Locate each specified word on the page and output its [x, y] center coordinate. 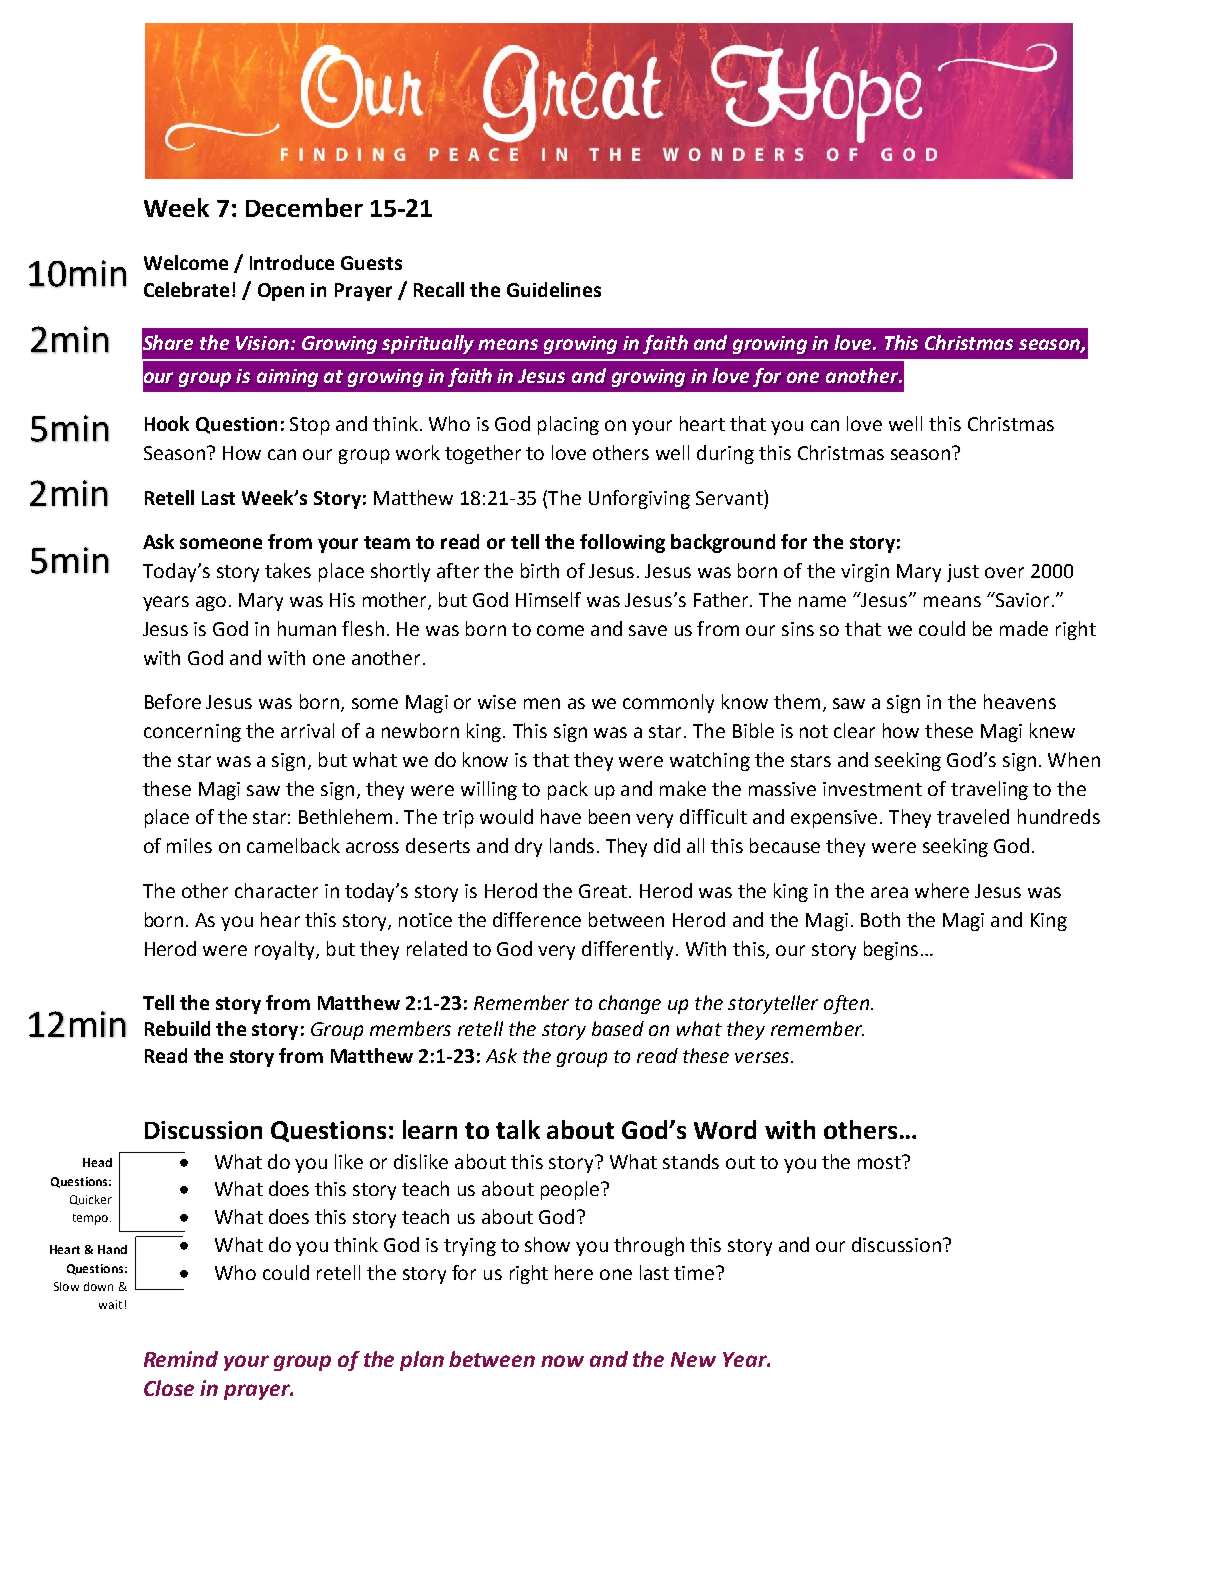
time [695, 1273]
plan [422, 1361]
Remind [181, 1359]
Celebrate [188, 289]
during [725, 454]
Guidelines [554, 289]
